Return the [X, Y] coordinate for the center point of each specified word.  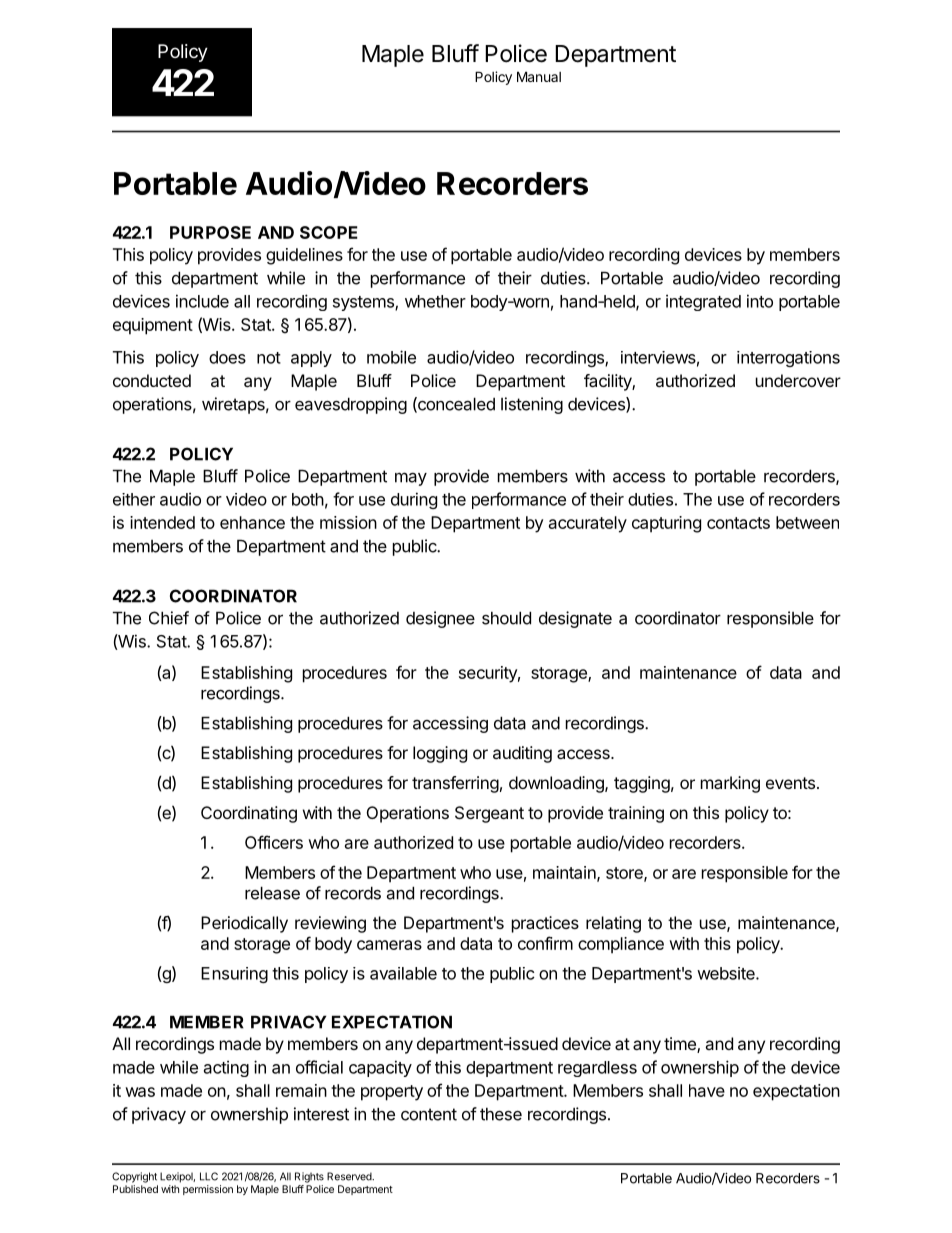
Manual [539, 76]
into [760, 301]
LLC [209, 1176]
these [501, 1114]
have [707, 1090]
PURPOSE [210, 232]
